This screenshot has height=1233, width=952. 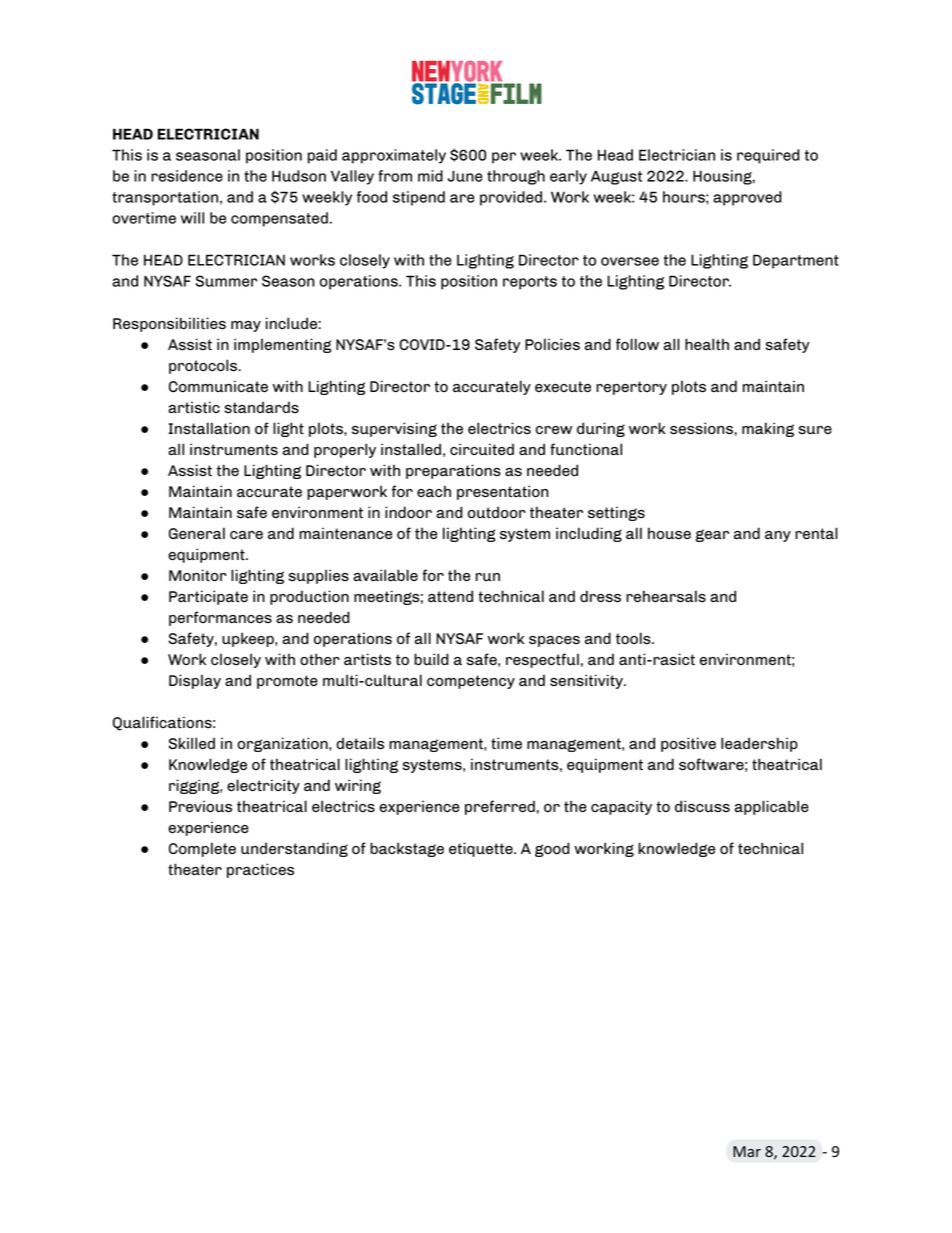 What do you see at coordinates (511, 198) in the screenshot?
I see `provided` at bounding box center [511, 198].
